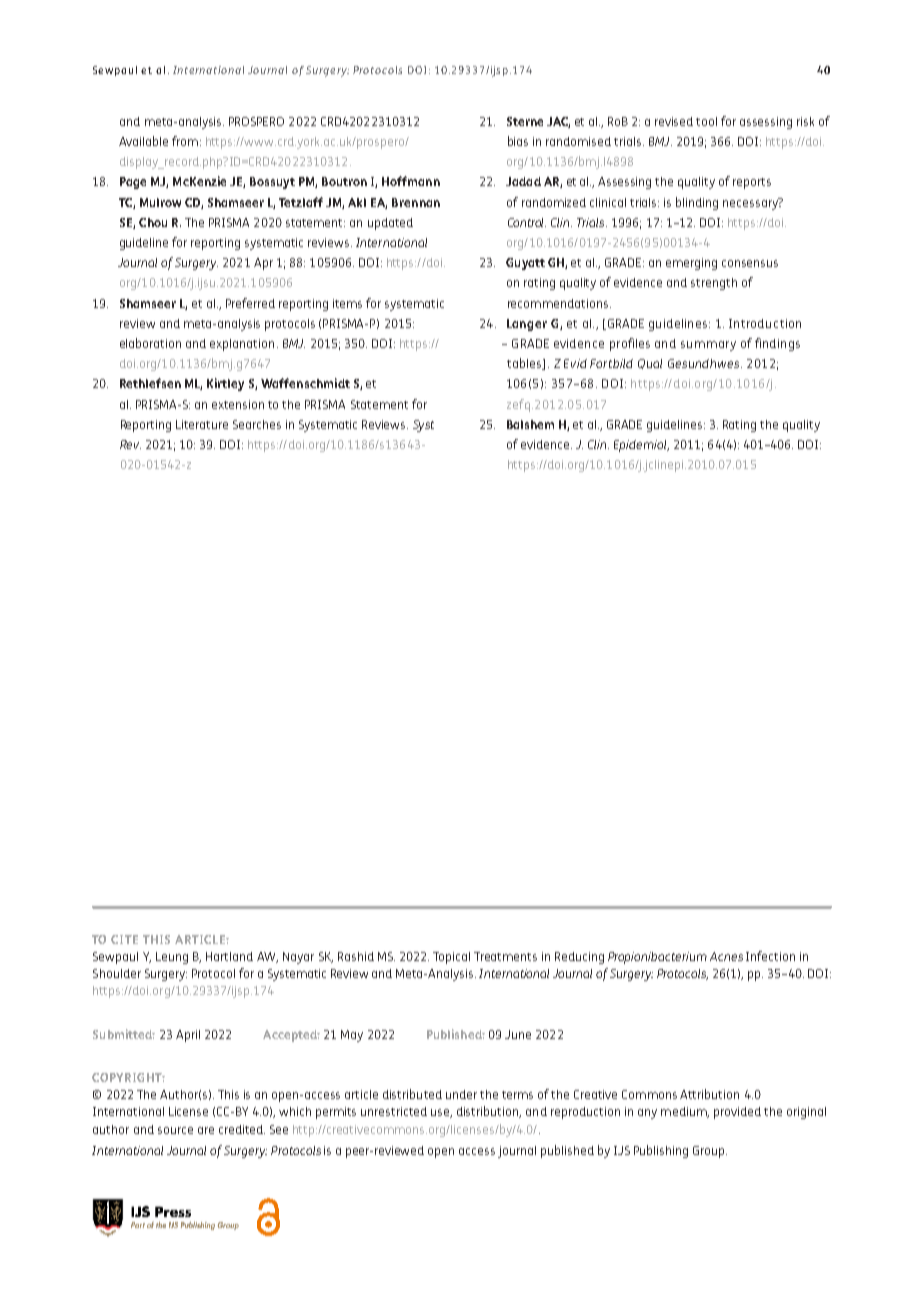 The width and height of the screenshot is (924, 1308). What do you see at coordinates (185, 141) in the screenshot?
I see `from` at bounding box center [185, 141].
